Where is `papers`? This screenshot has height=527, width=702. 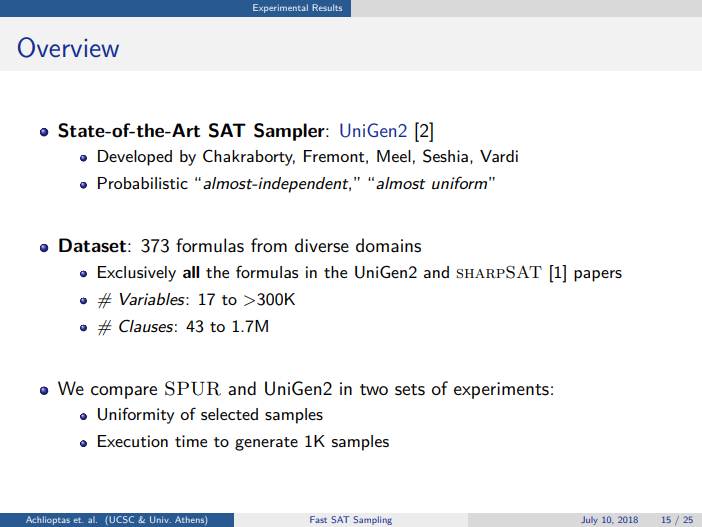 papers is located at coordinates (598, 276).
